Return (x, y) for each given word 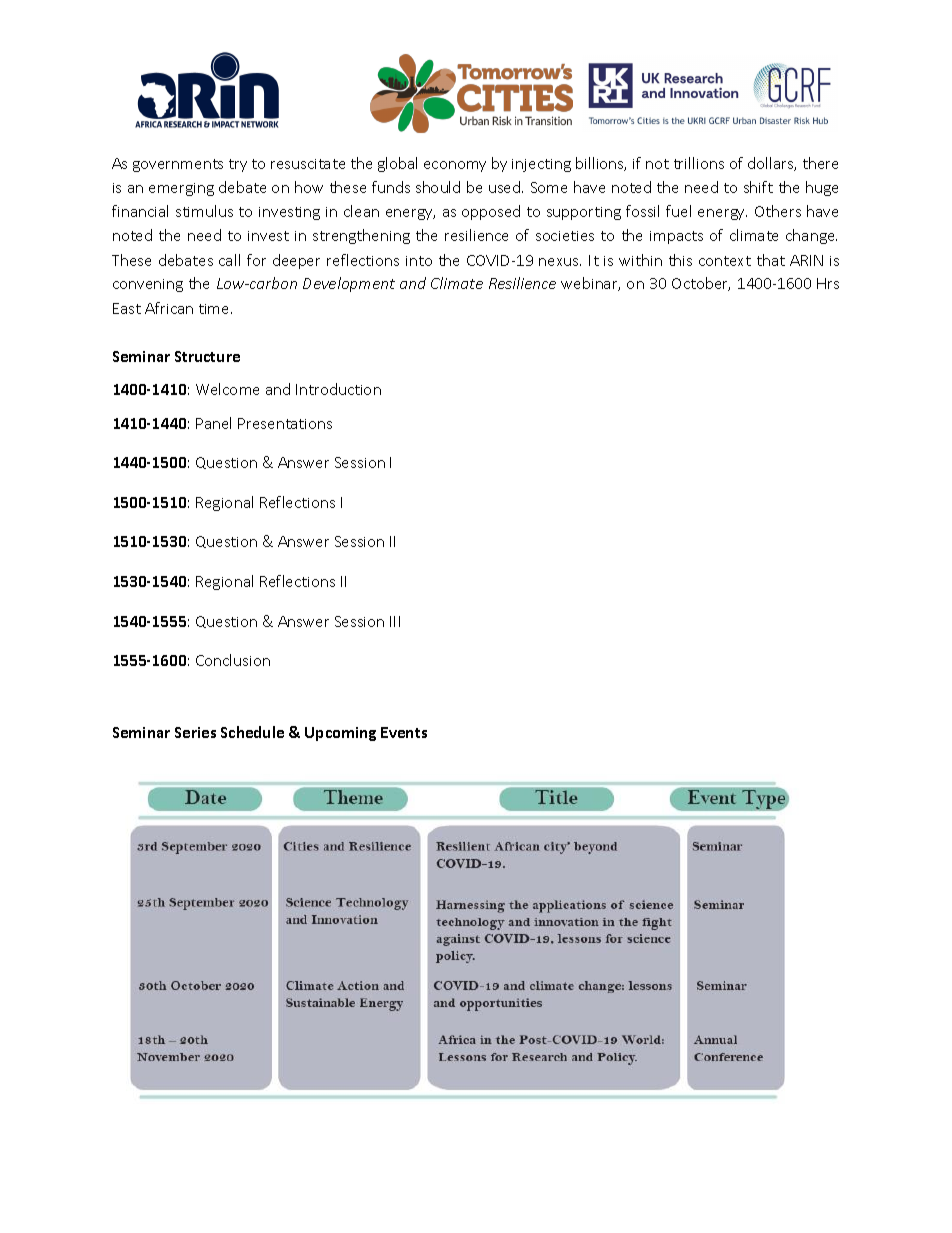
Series (195, 732)
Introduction (338, 389)
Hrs (828, 283)
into (419, 261)
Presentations (285, 423)
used (506, 187)
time (215, 309)
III (395, 621)
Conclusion (233, 660)
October (701, 284)
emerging (181, 189)
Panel (213, 423)
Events (404, 732)
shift (758, 187)
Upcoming (340, 734)
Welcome (227, 389)
